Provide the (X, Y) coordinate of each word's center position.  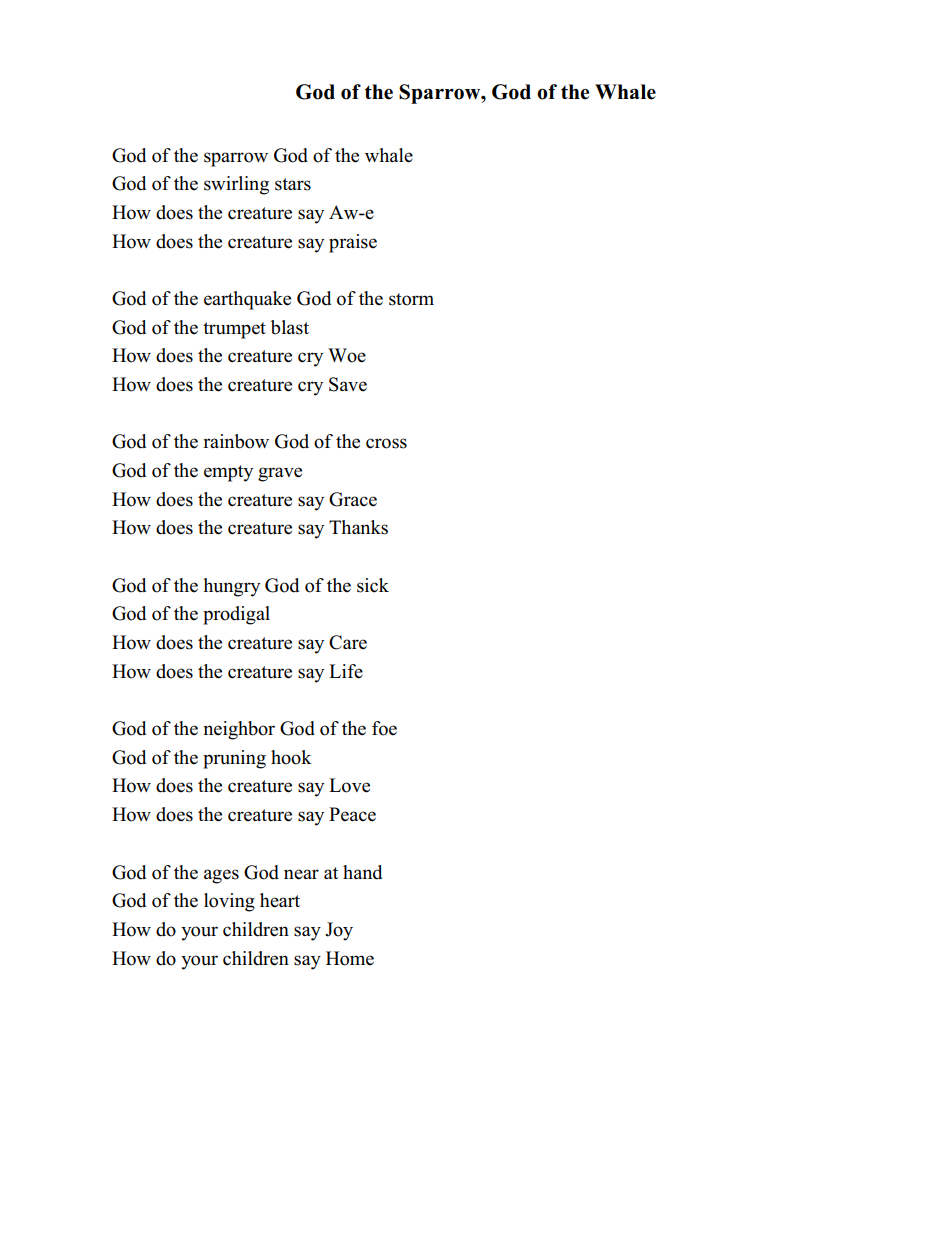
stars (293, 184)
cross (386, 443)
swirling (236, 185)
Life (346, 671)
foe (384, 728)
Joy (339, 931)
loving (229, 902)
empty (228, 473)
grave (280, 474)
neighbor (239, 730)
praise (353, 243)
